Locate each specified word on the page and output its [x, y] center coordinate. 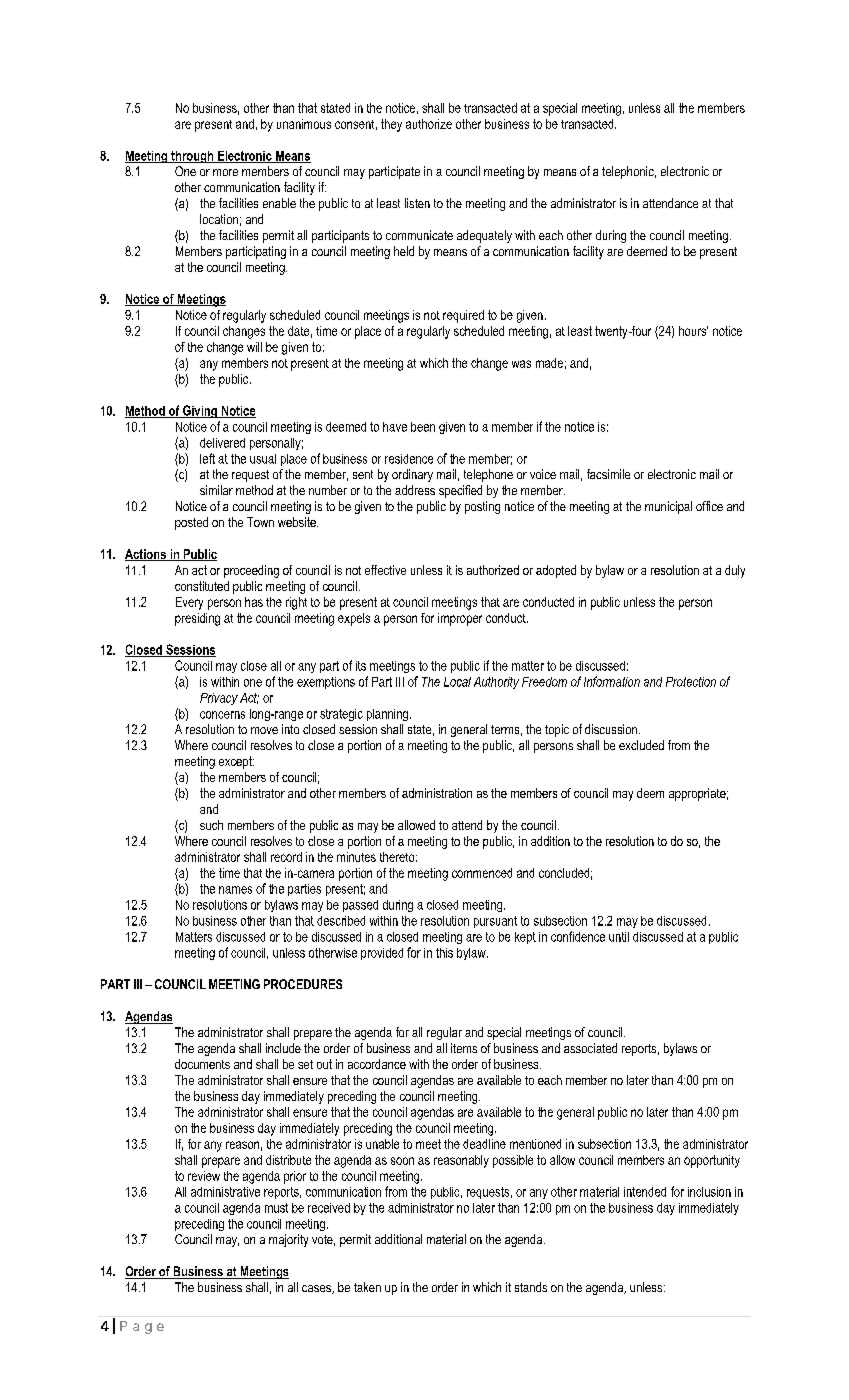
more [225, 172]
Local [457, 682]
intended [645, 1192]
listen [417, 203]
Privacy [219, 699]
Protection [691, 682]
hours [693, 331]
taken [367, 1287]
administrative [225, 1192]
